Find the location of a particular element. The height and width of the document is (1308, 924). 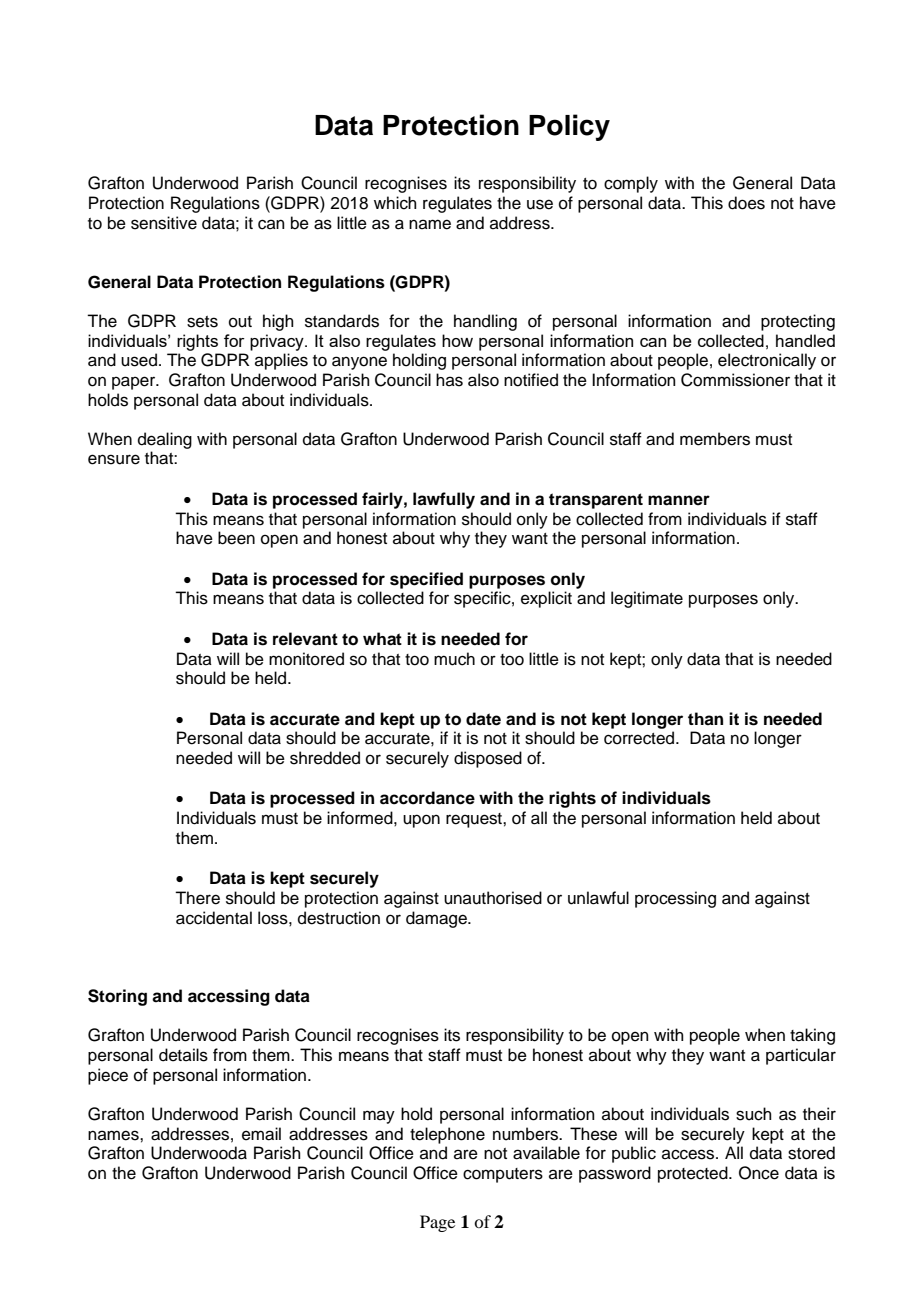

does is located at coordinates (746, 203).
